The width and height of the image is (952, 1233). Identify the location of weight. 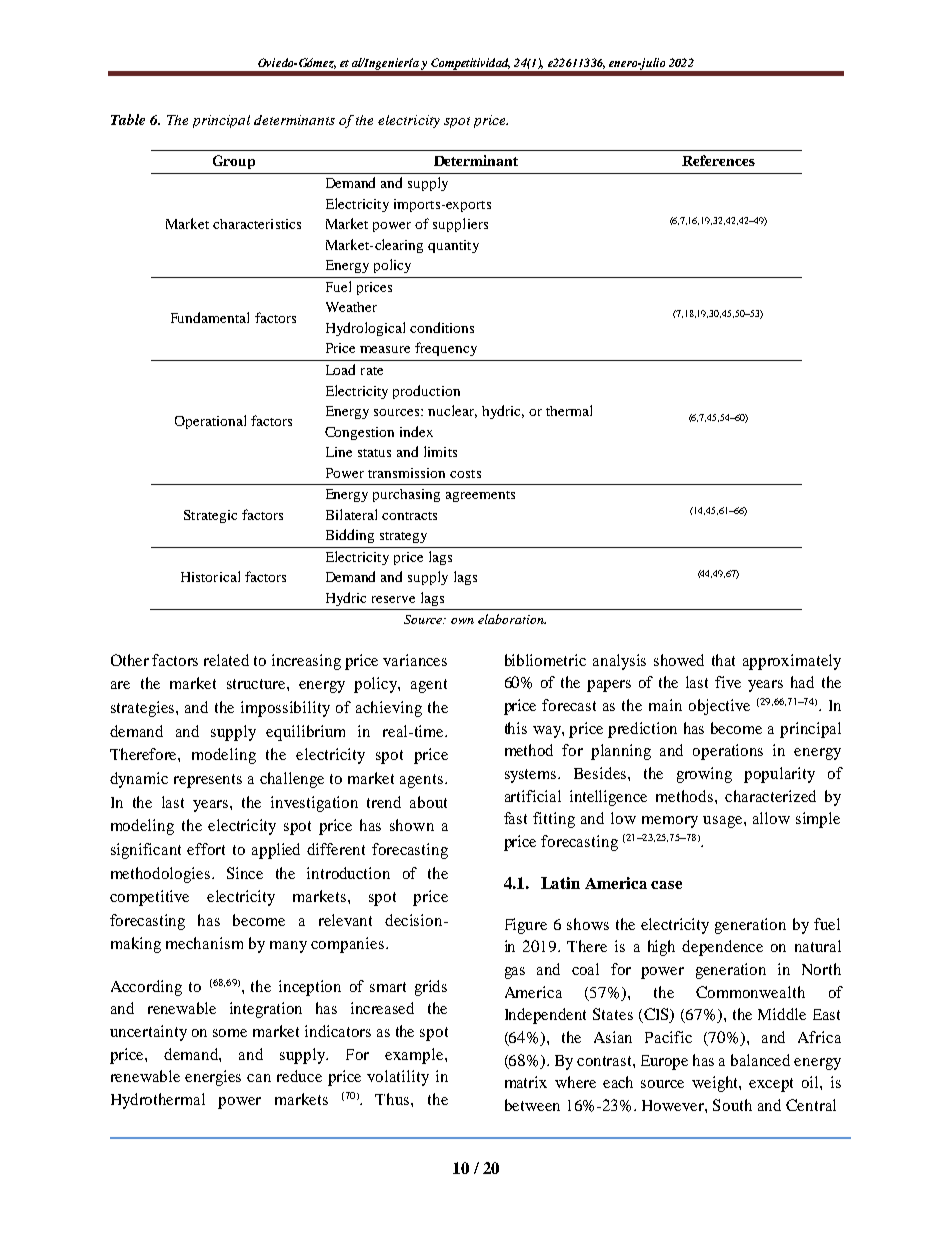
(716, 1084).
